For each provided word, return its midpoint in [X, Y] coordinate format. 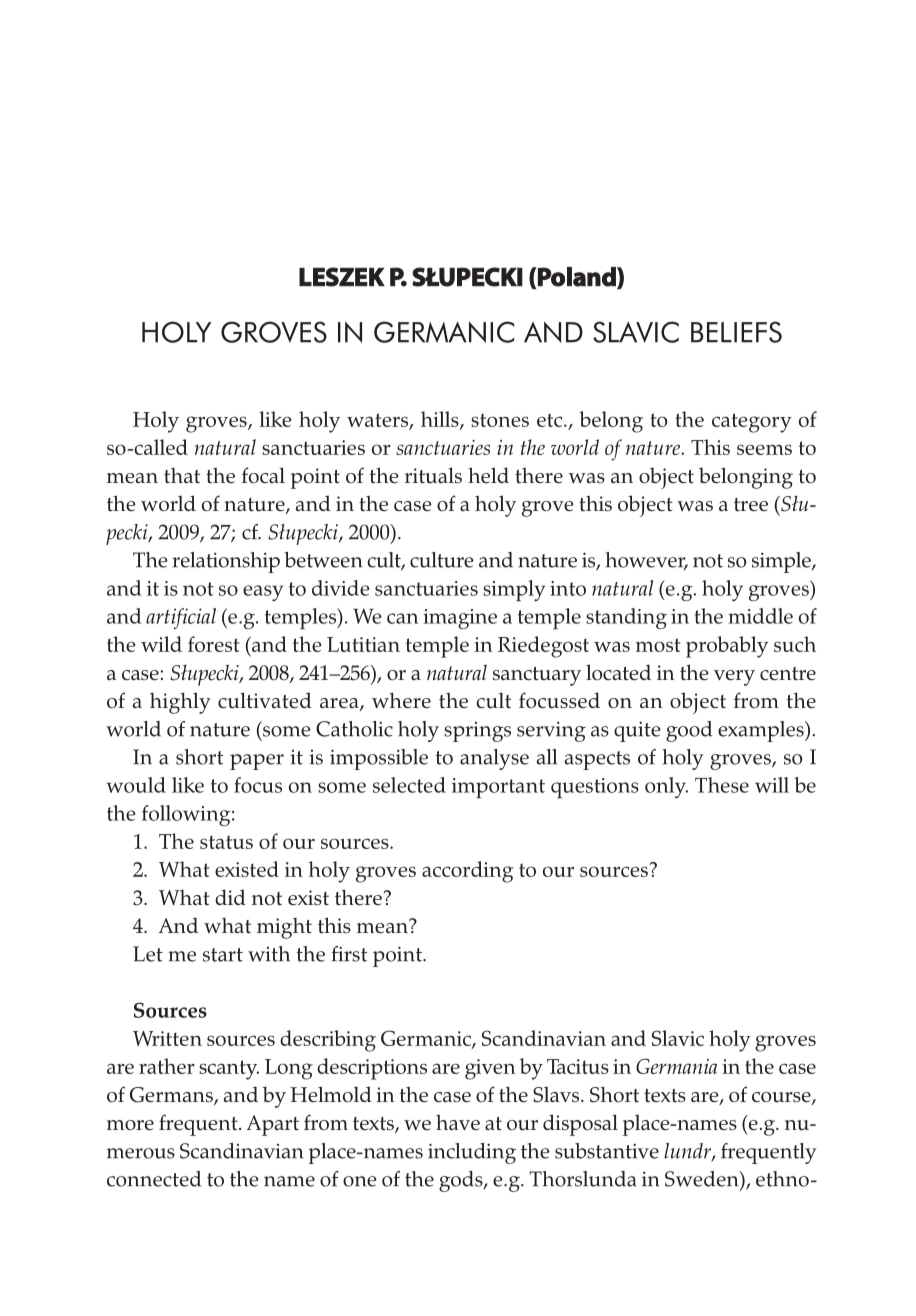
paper [257, 762]
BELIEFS [736, 332]
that [182, 475]
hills [441, 420]
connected [154, 1179]
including [472, 1153]
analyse [494, 759]
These [722, 785]
